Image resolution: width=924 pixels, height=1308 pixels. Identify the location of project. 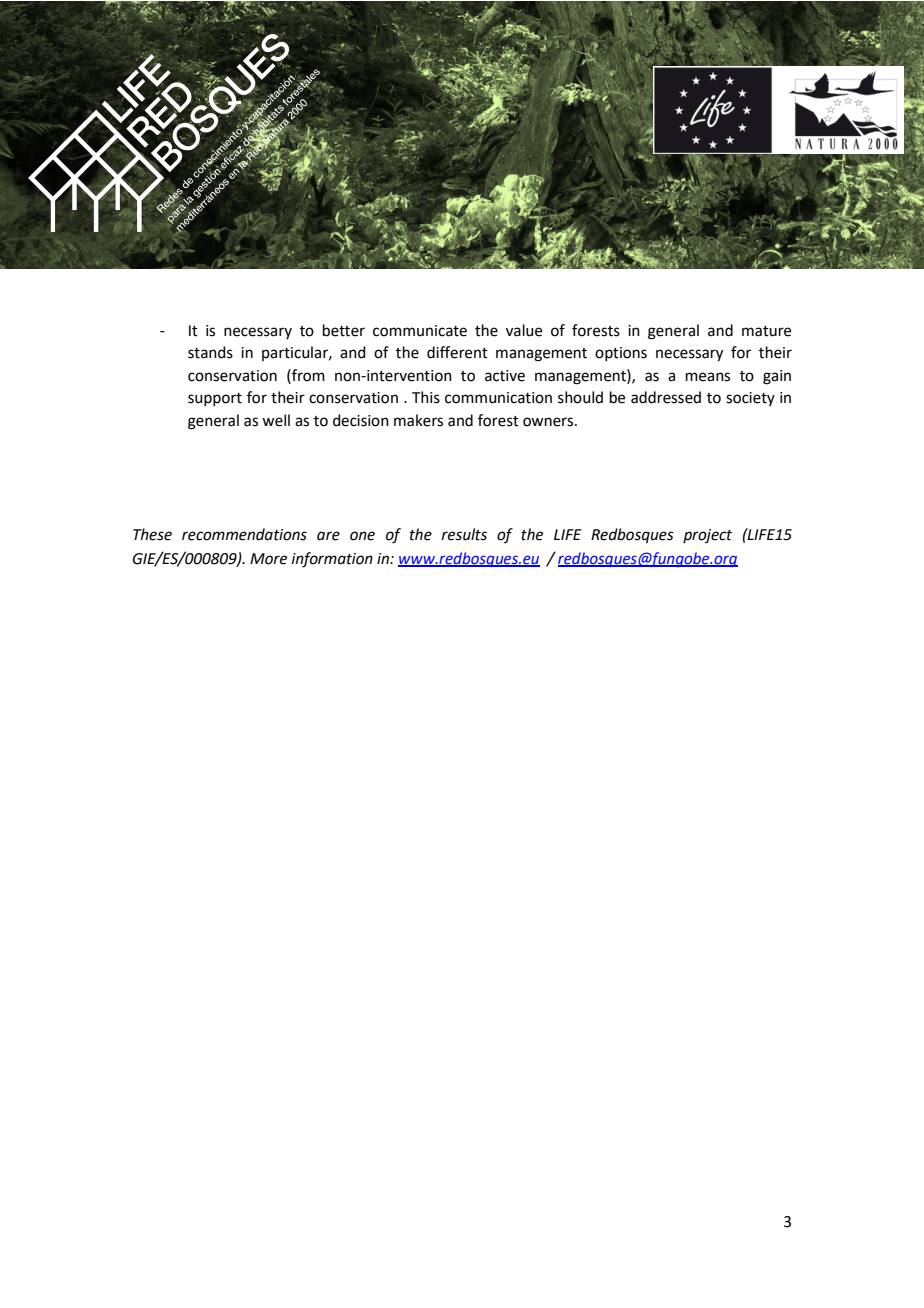
(707, 536).
